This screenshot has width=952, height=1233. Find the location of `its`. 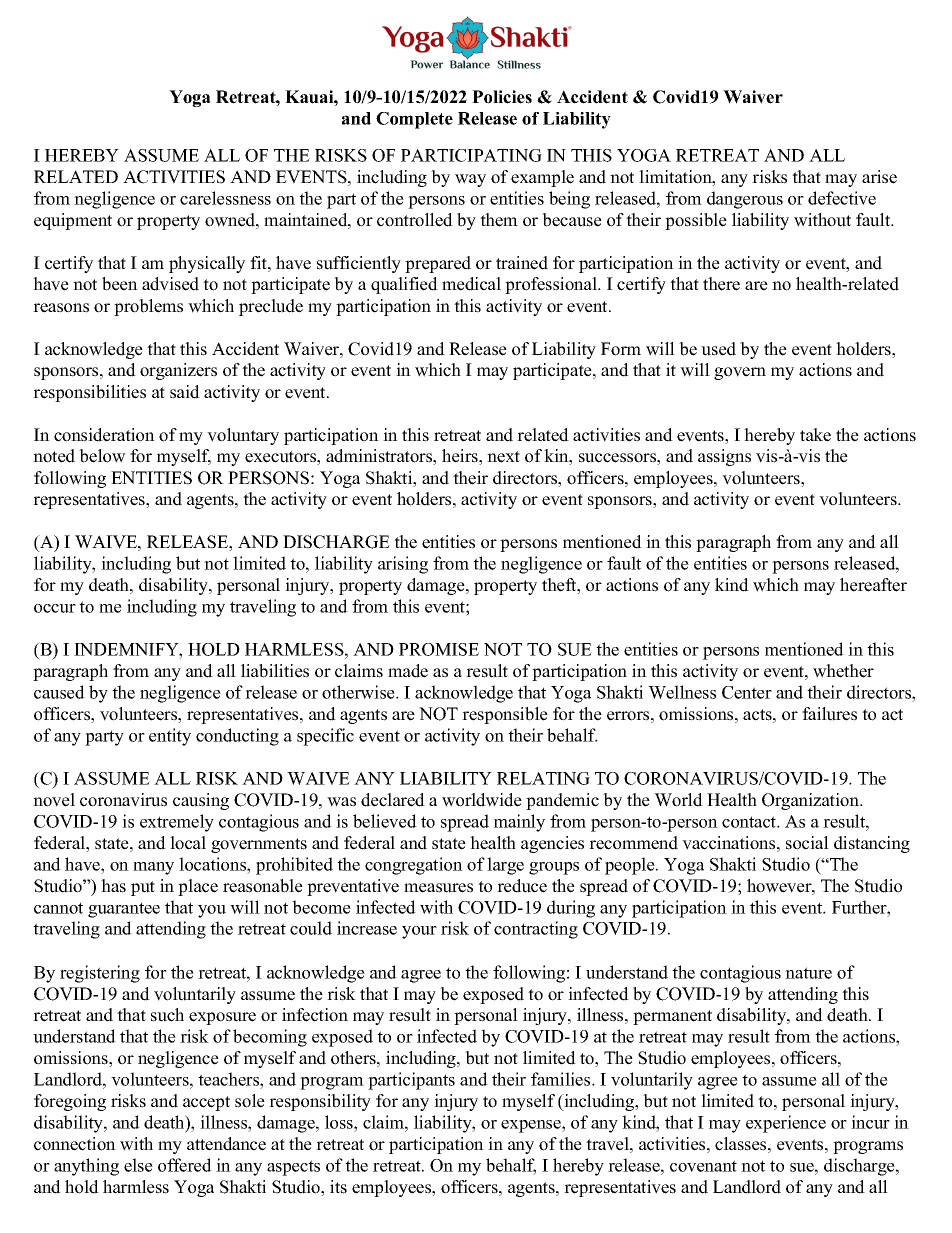

its is located at coordinates (338, 1187).
